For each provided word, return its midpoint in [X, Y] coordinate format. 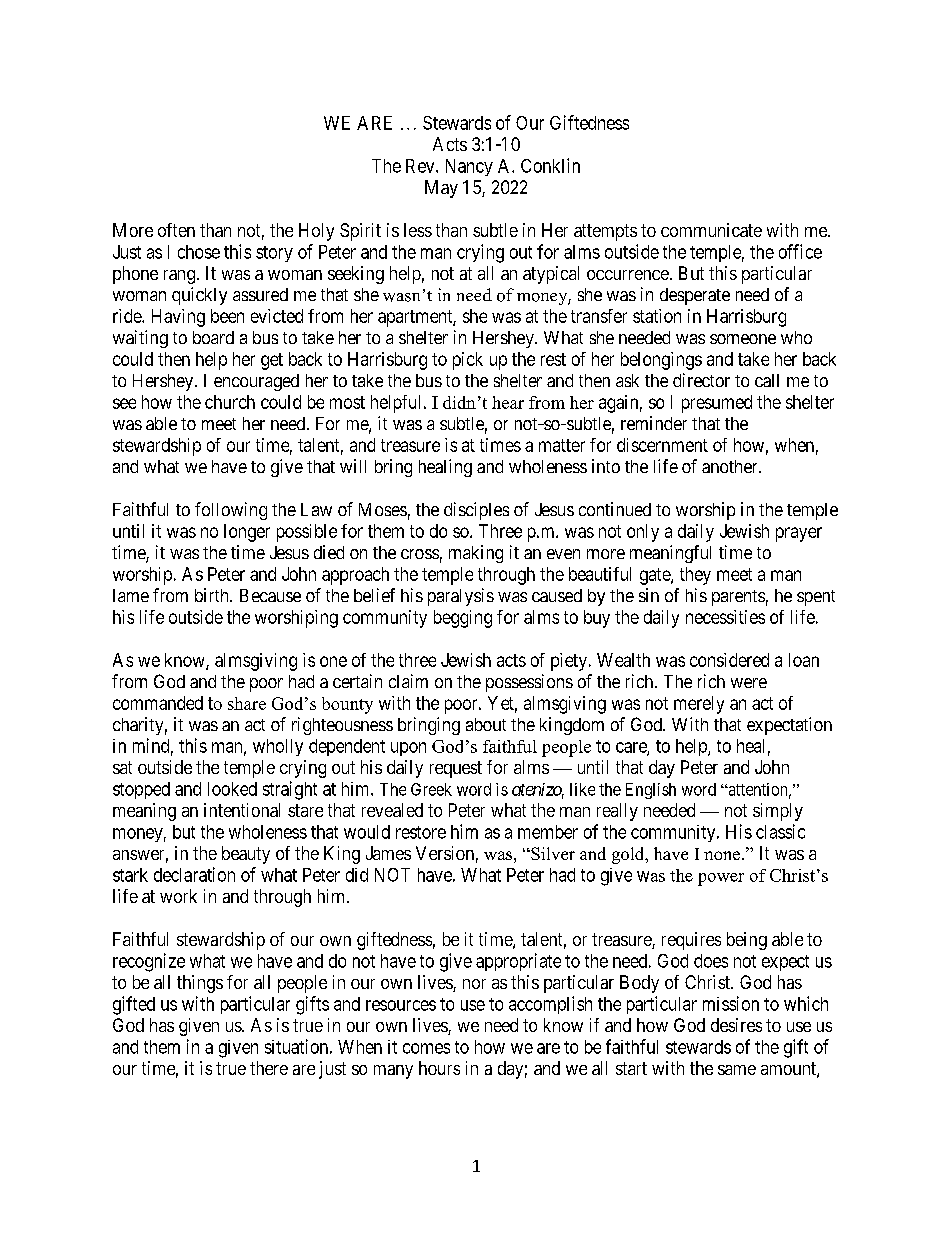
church [230, 402]
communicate [711, 230]
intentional [242, 810]
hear [508, 402]
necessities [725, 617]
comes [426, 1048]
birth [213, 595]
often [176, 230]
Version [445, 853]
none [723, 855]
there [269, 1068]
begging [463, 619]
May [441, 189]
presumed [717, 404]
